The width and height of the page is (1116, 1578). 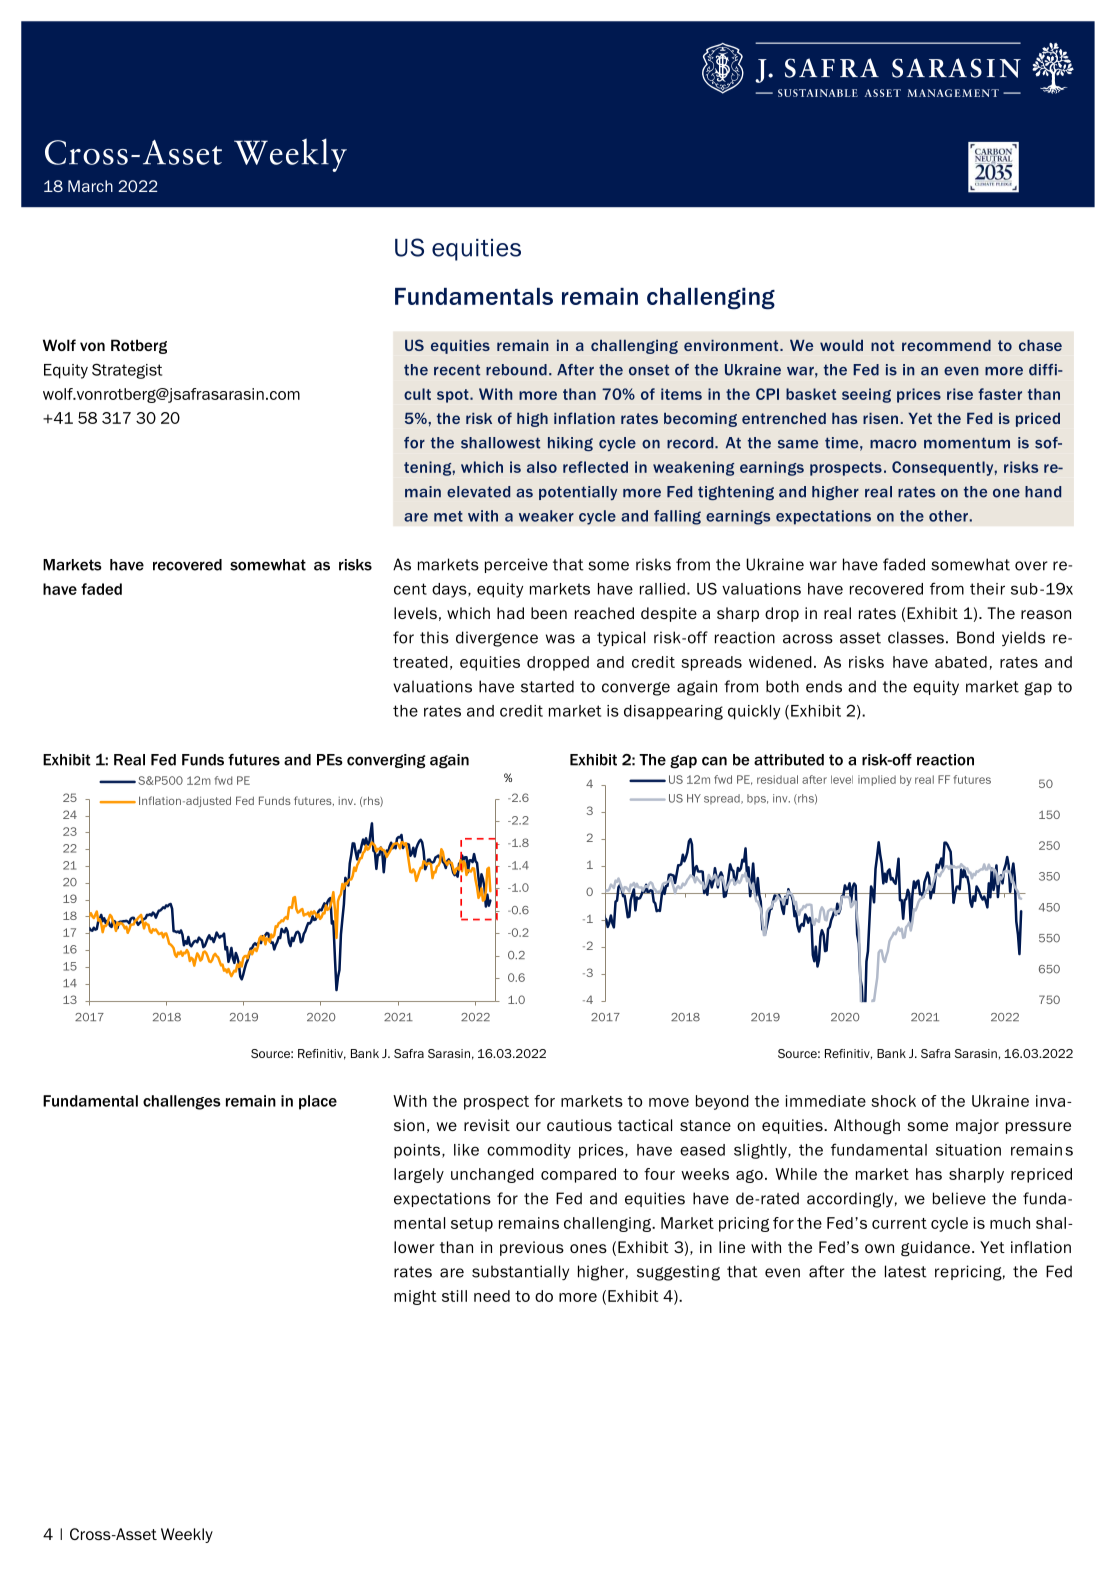 What do you see at coordinates (669, 1102) in the page?
I see `move` at bounding box center [669, 1102].
